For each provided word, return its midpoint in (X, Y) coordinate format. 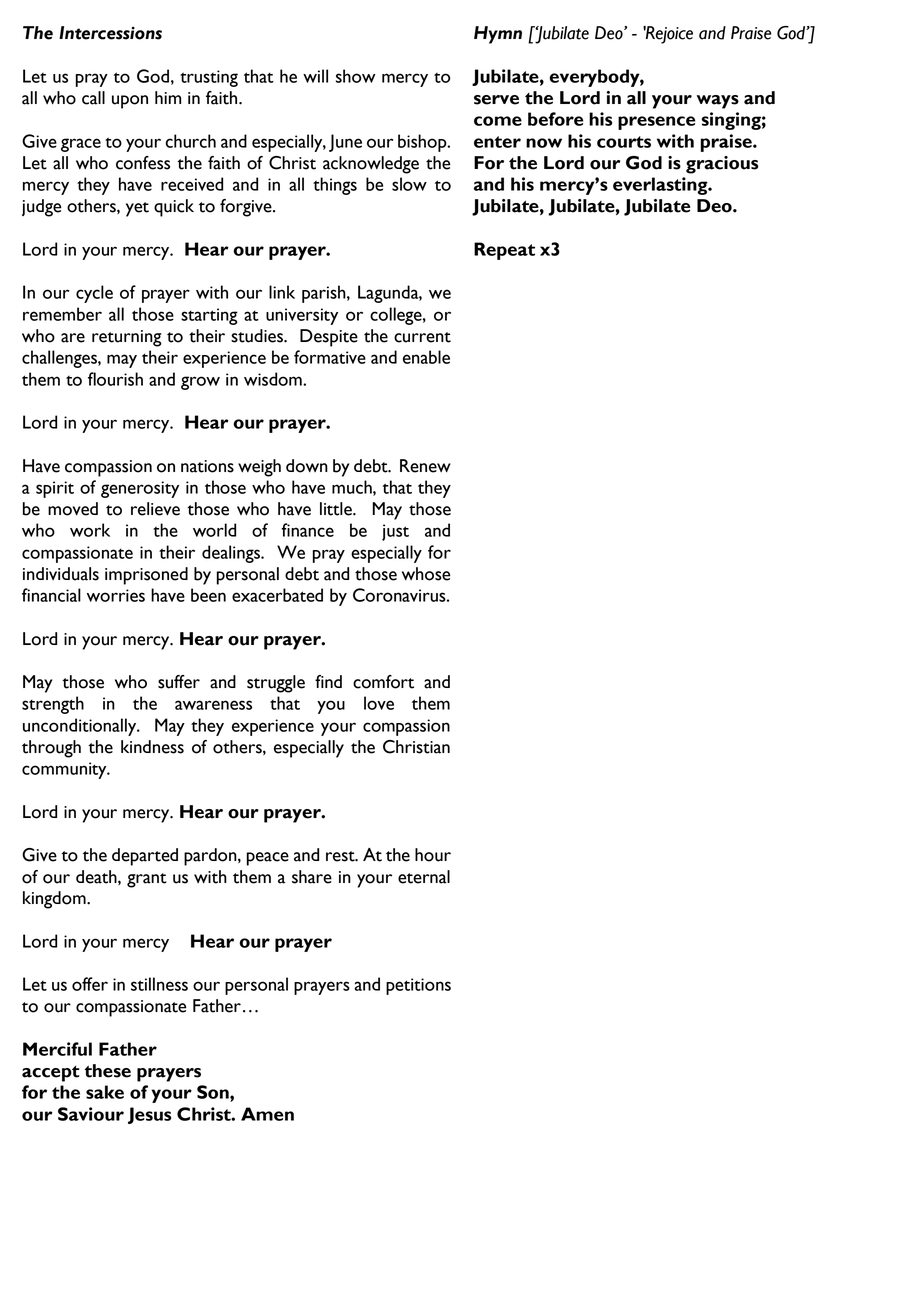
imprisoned (146, 576)
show (356, 76)
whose (426, 574)
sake (105, 1092)
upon (130, 102)
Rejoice (668, 35)
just (395, 532)
